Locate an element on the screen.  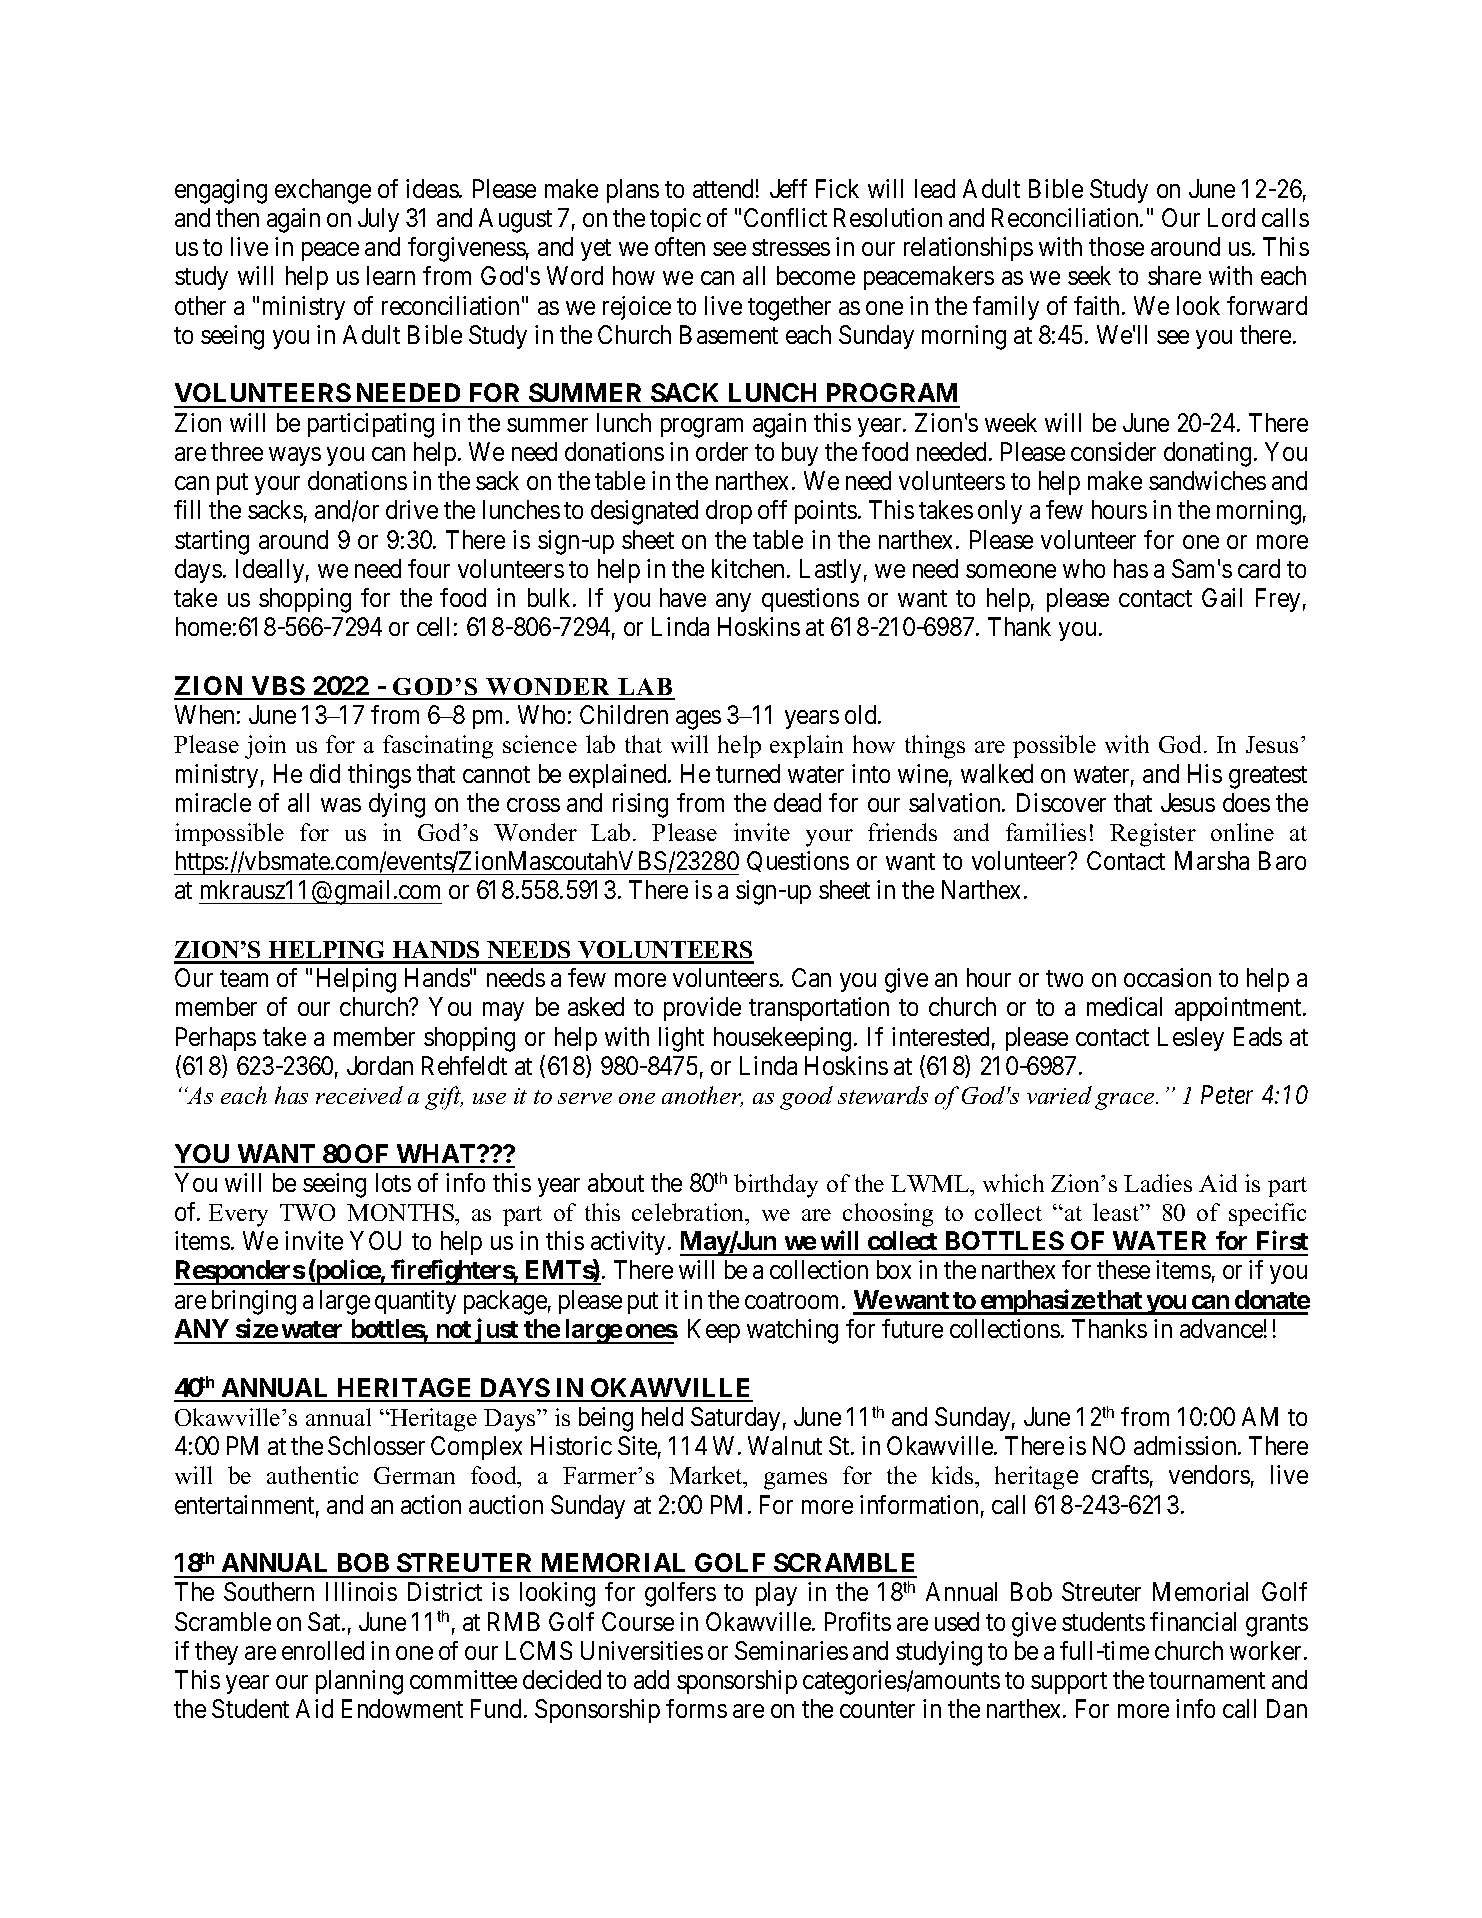
forms is located at coordinates (696, 1708).
